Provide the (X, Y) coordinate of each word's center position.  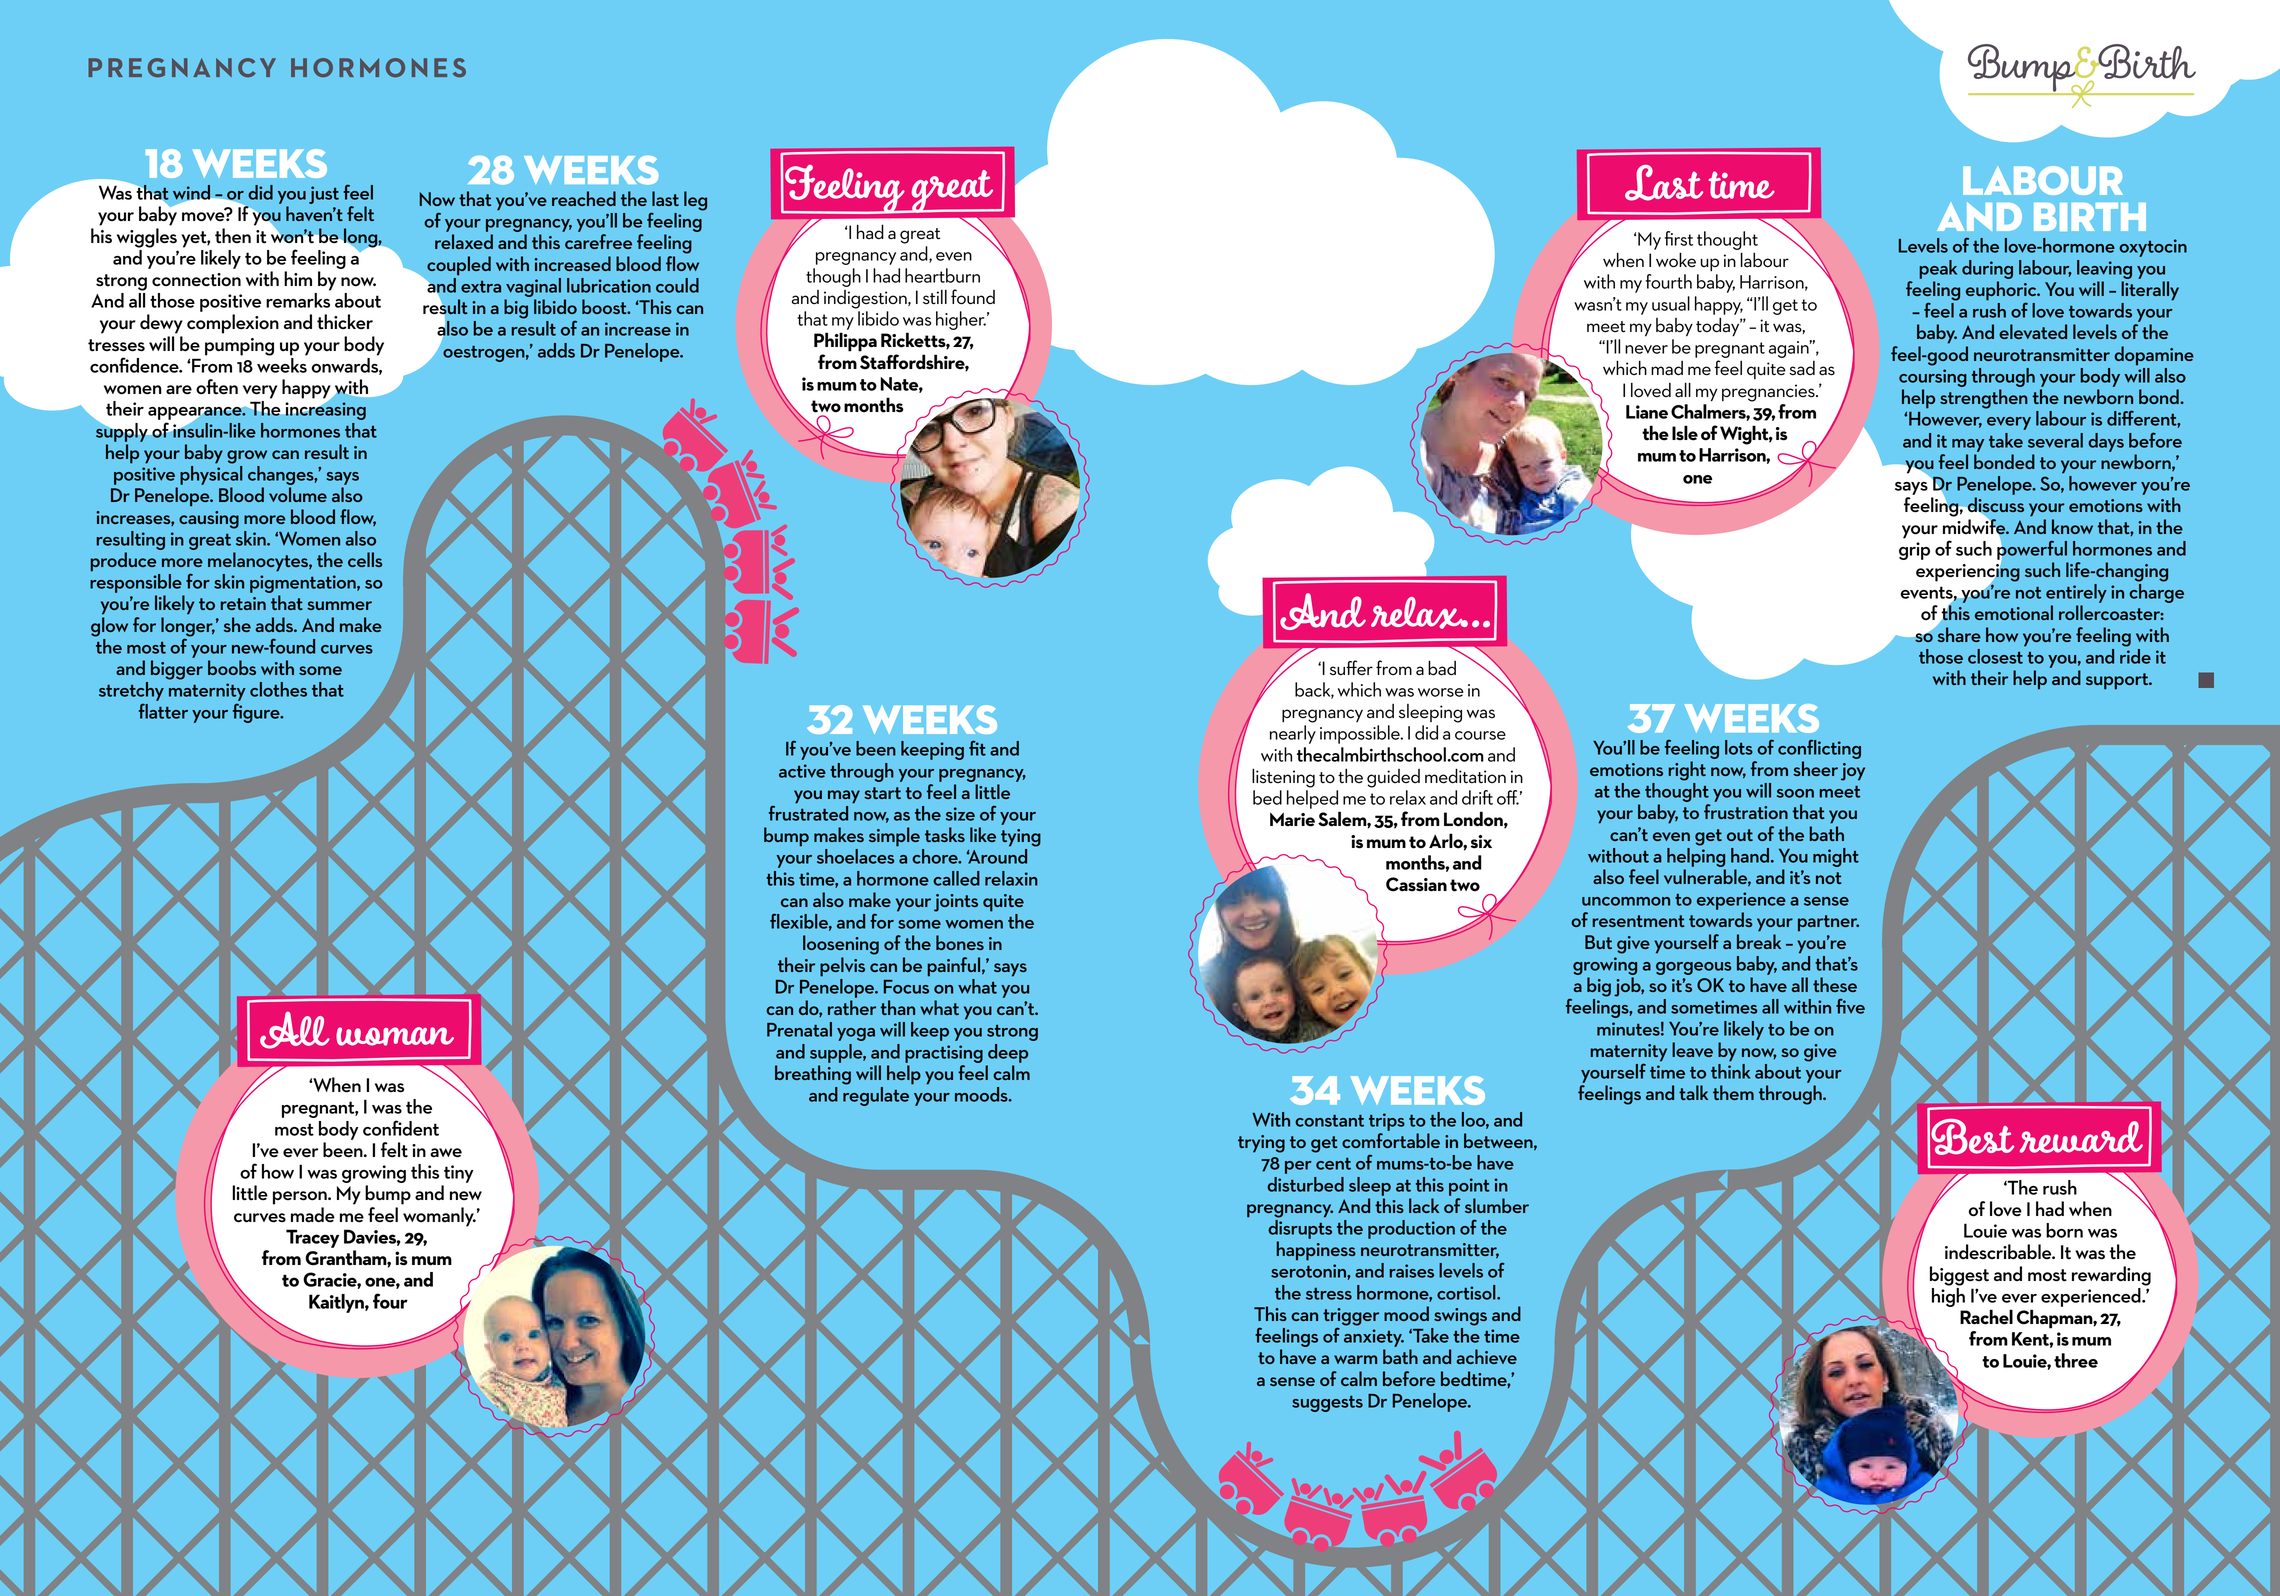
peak (1938, 269)
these (1835, 984)
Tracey (312, 1238)
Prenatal (799, 1029)
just (324, 195)
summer (339, 605)
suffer (1351, 668)
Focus (906, 987)
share (1958, 633)
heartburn (942, 275)
